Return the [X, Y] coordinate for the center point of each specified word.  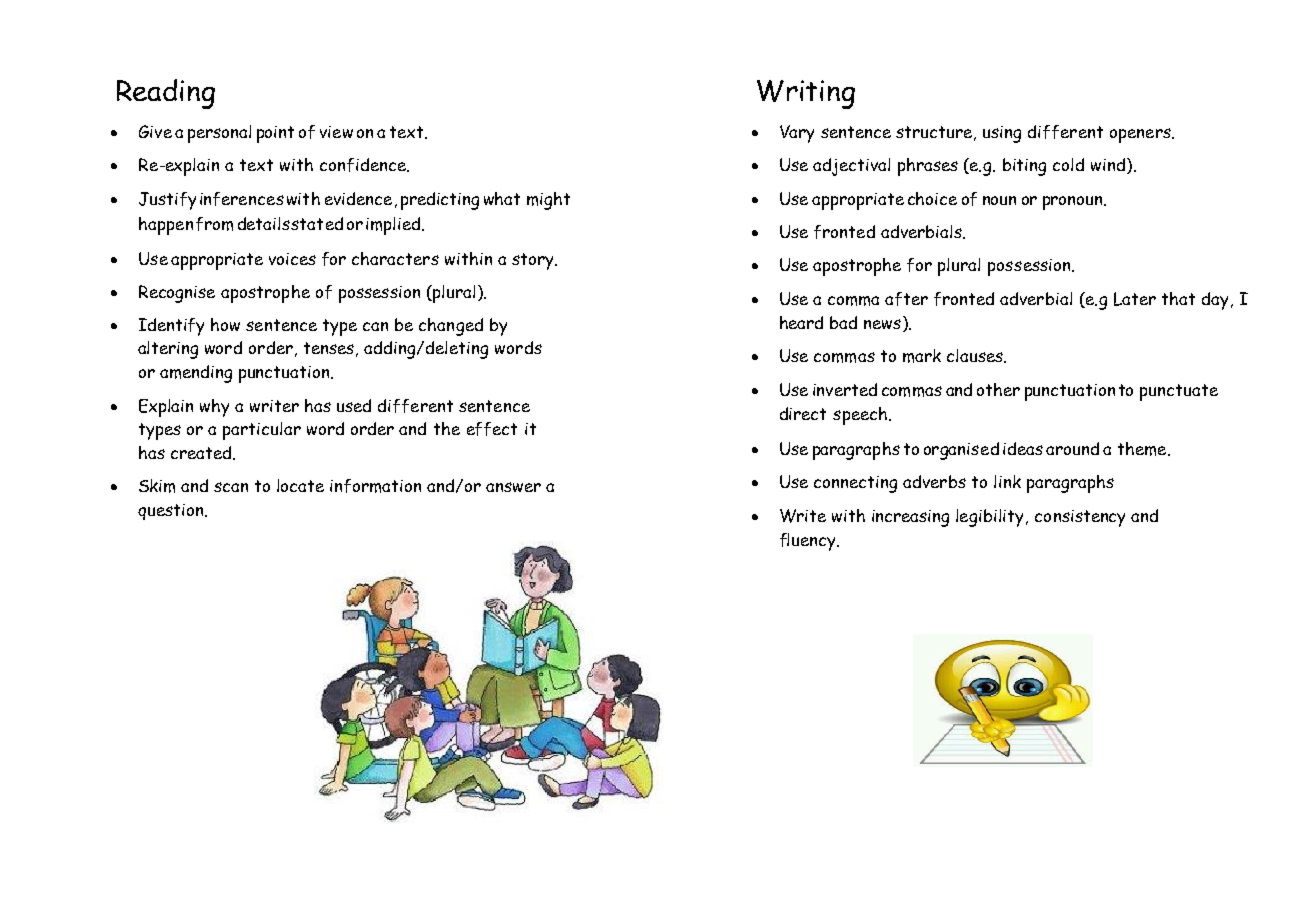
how [225, 324]
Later [1135, 299]
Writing [806, 94]
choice [932, 198]
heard [801, 322]
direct [803, 413]
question [172, 512]
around [1072, 448]
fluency [809, 542]
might [548, 201]
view [336, 132]
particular [262, 431]
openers [1141, 135]
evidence [358, 198]
